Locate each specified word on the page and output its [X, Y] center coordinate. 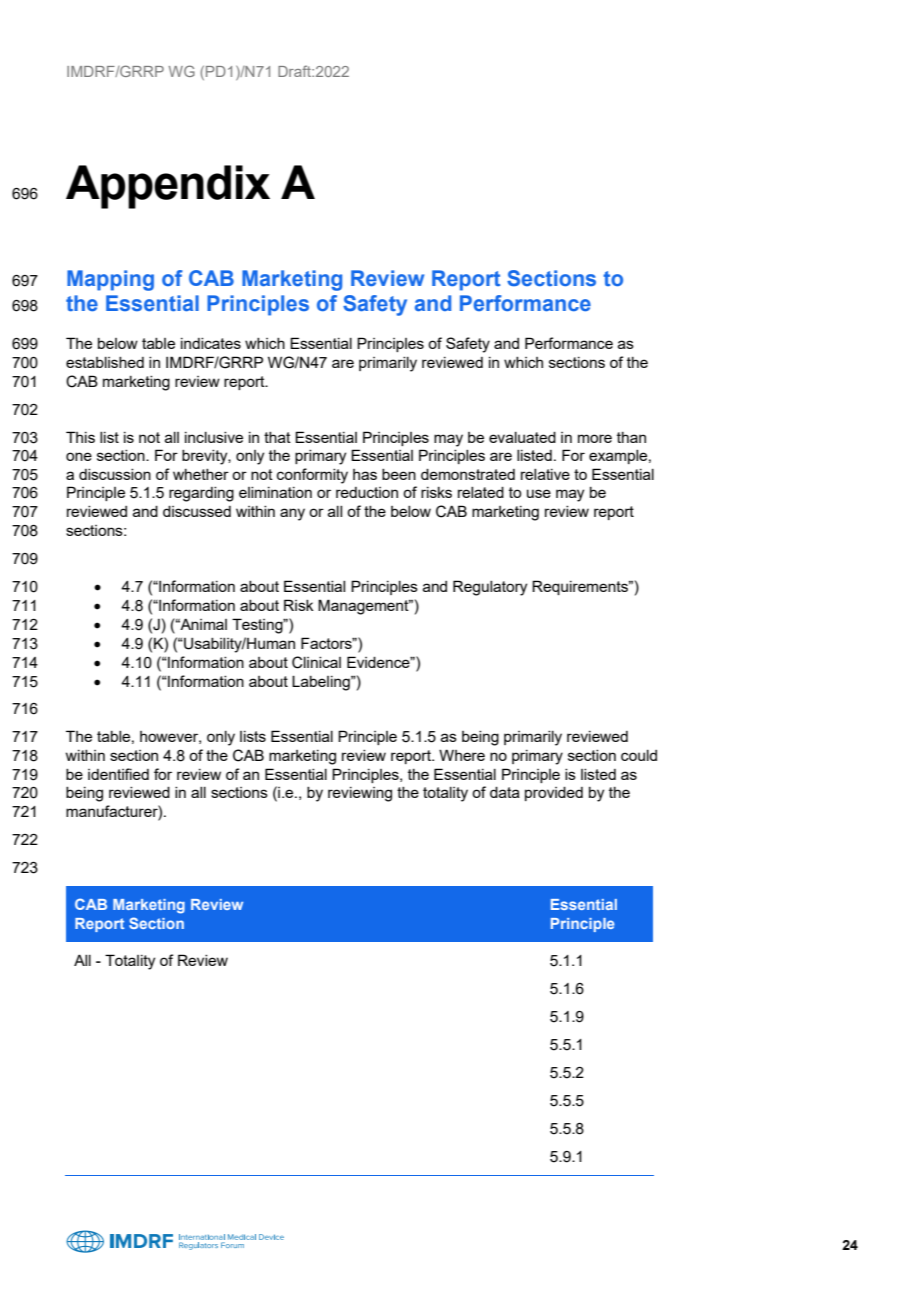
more [595, 438]
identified [118, 774]
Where [462, 755]
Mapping [110, 280]
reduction [367, 492]
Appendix [168, 187]
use [539, 493]
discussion [115, 474]
